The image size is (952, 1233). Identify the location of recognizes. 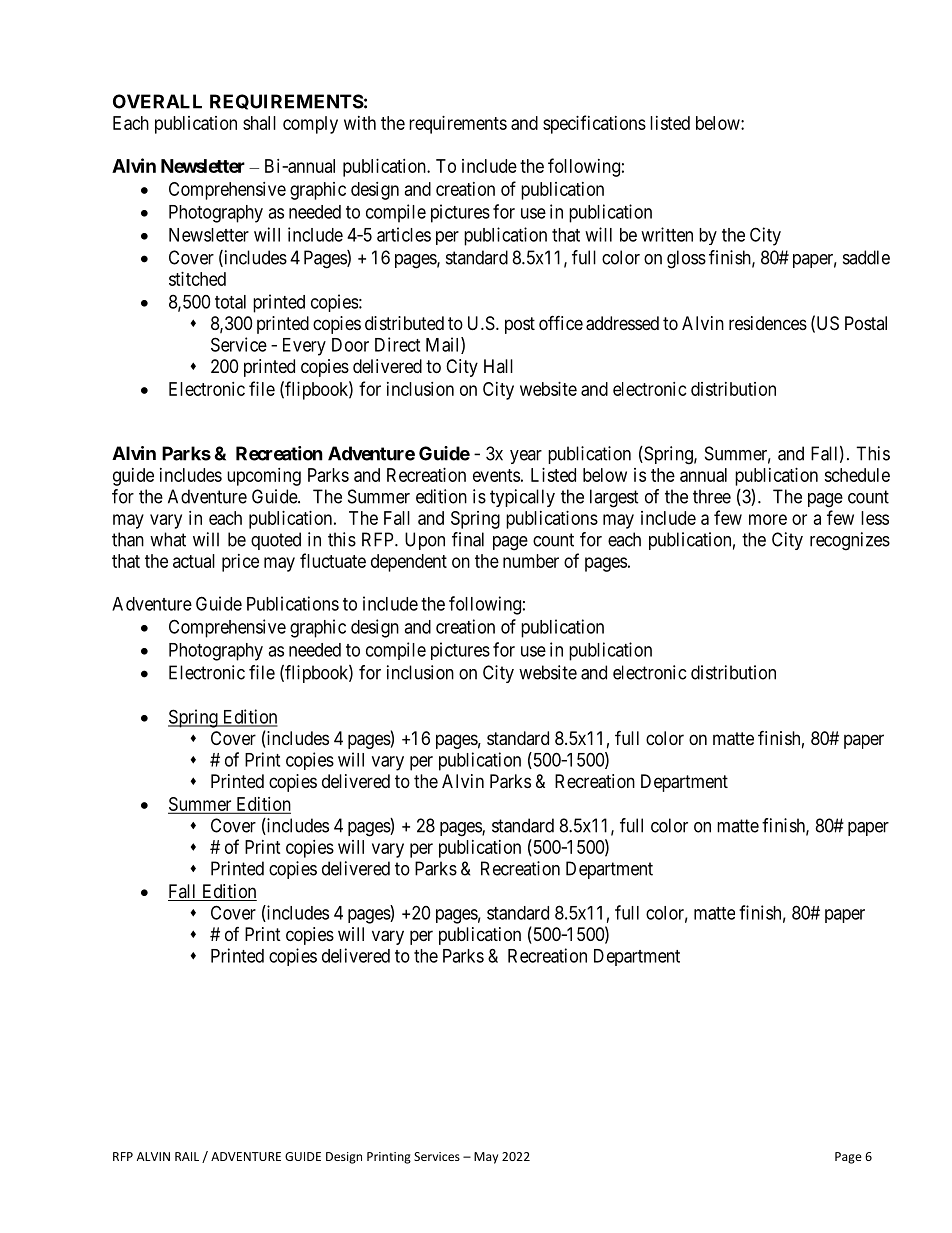
(850, 541).
